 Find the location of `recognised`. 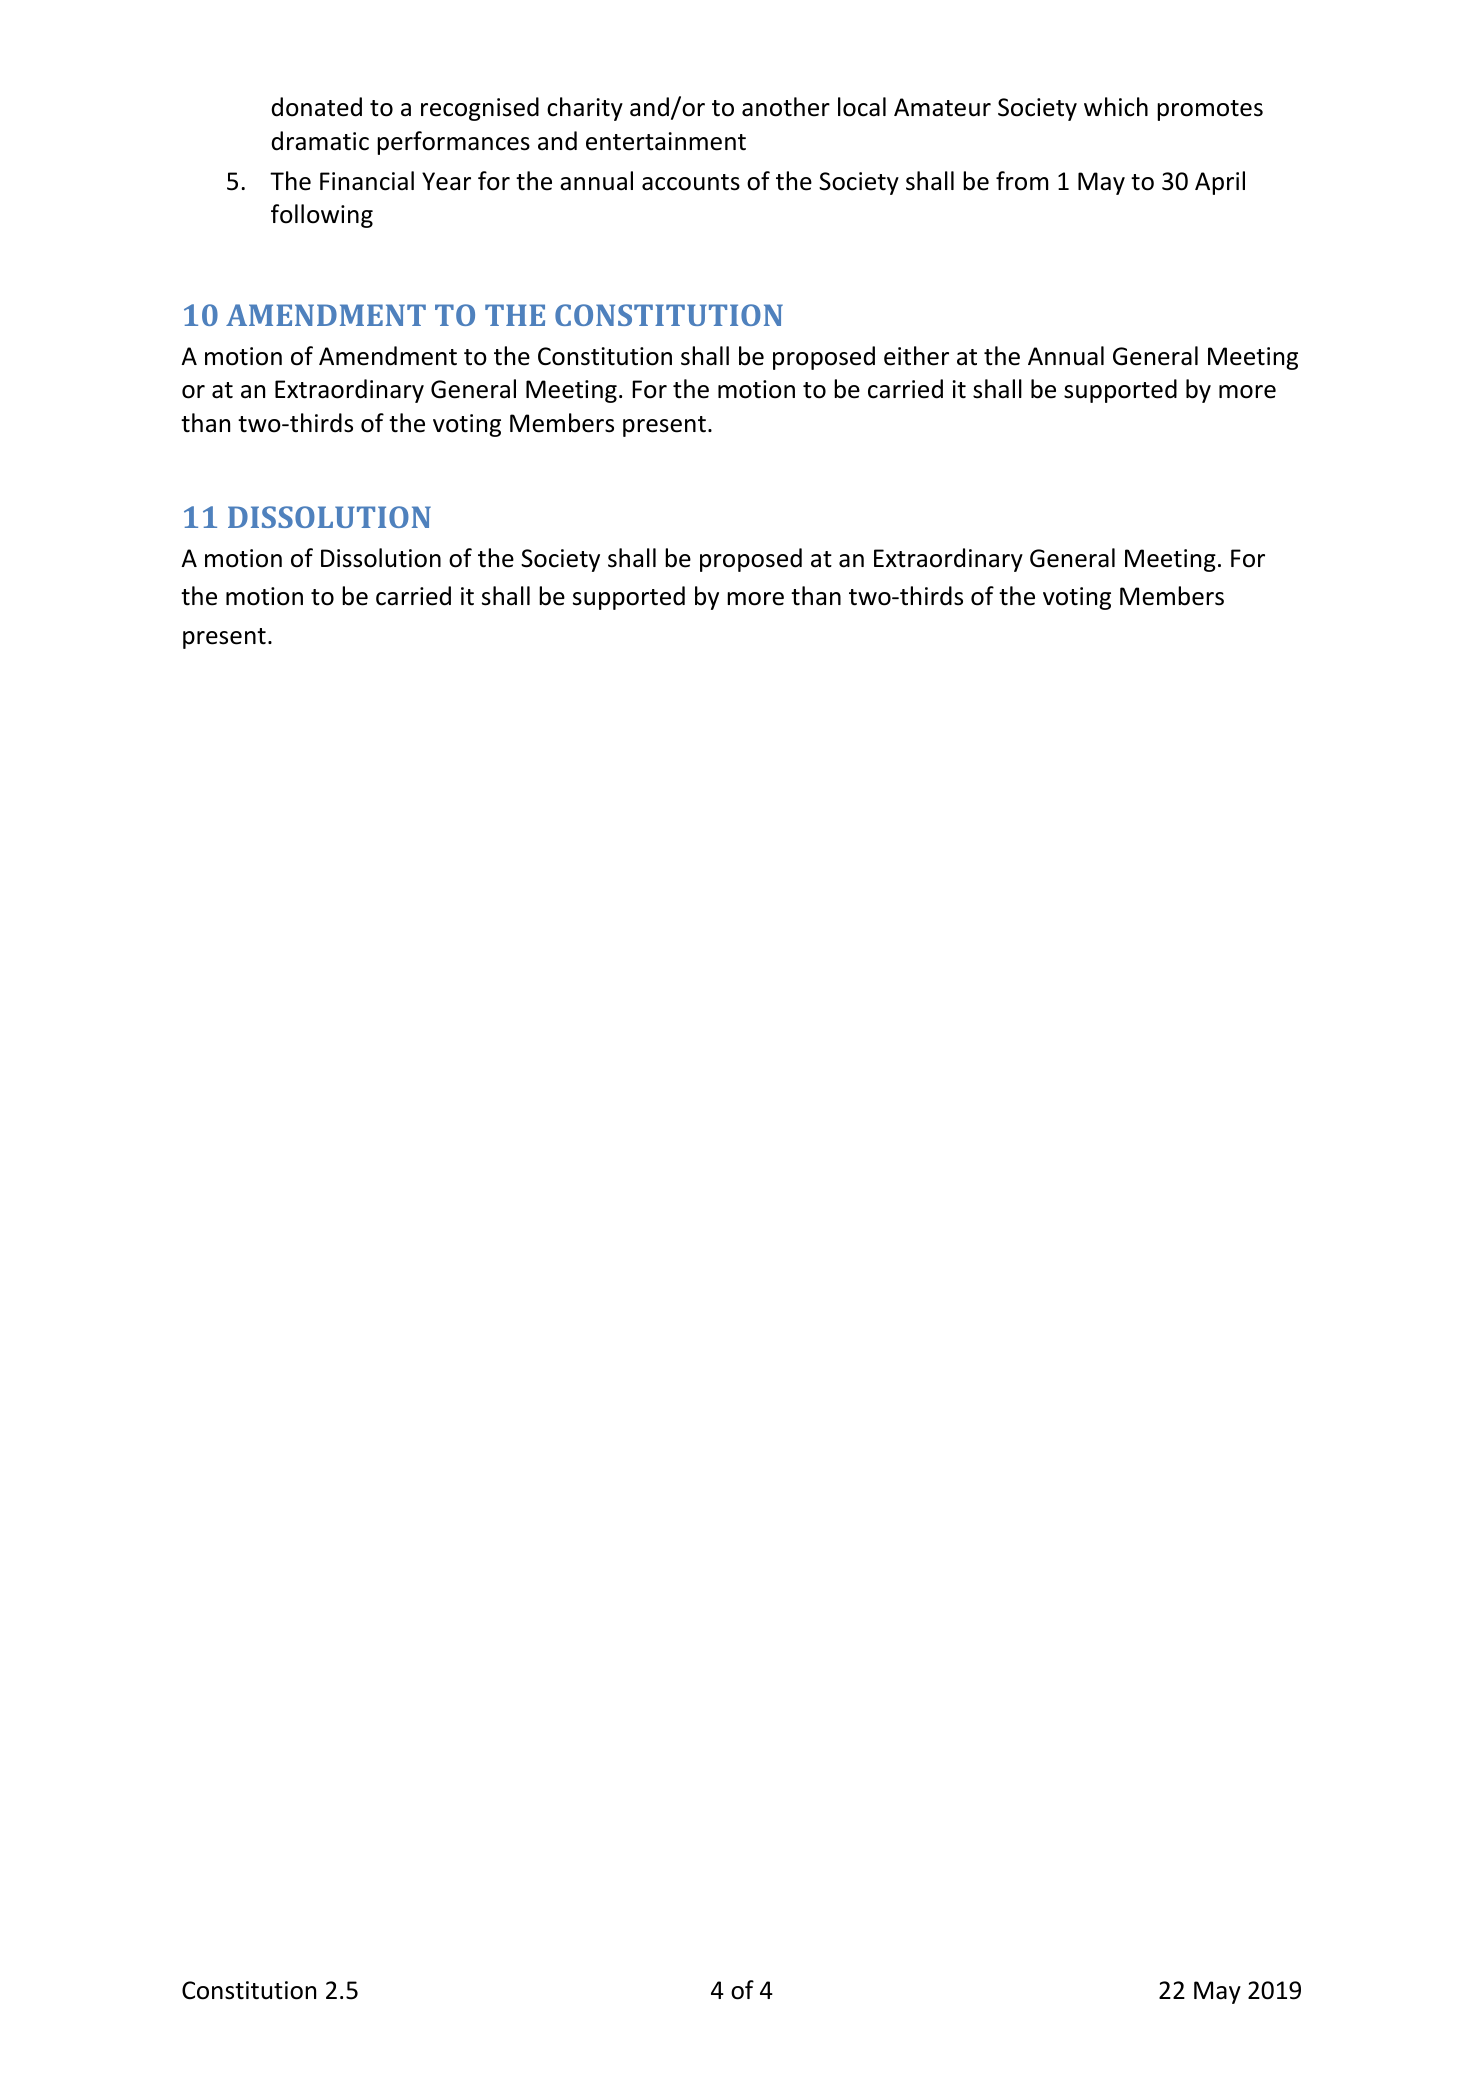

recognised is located at coordinates (480, 109).
